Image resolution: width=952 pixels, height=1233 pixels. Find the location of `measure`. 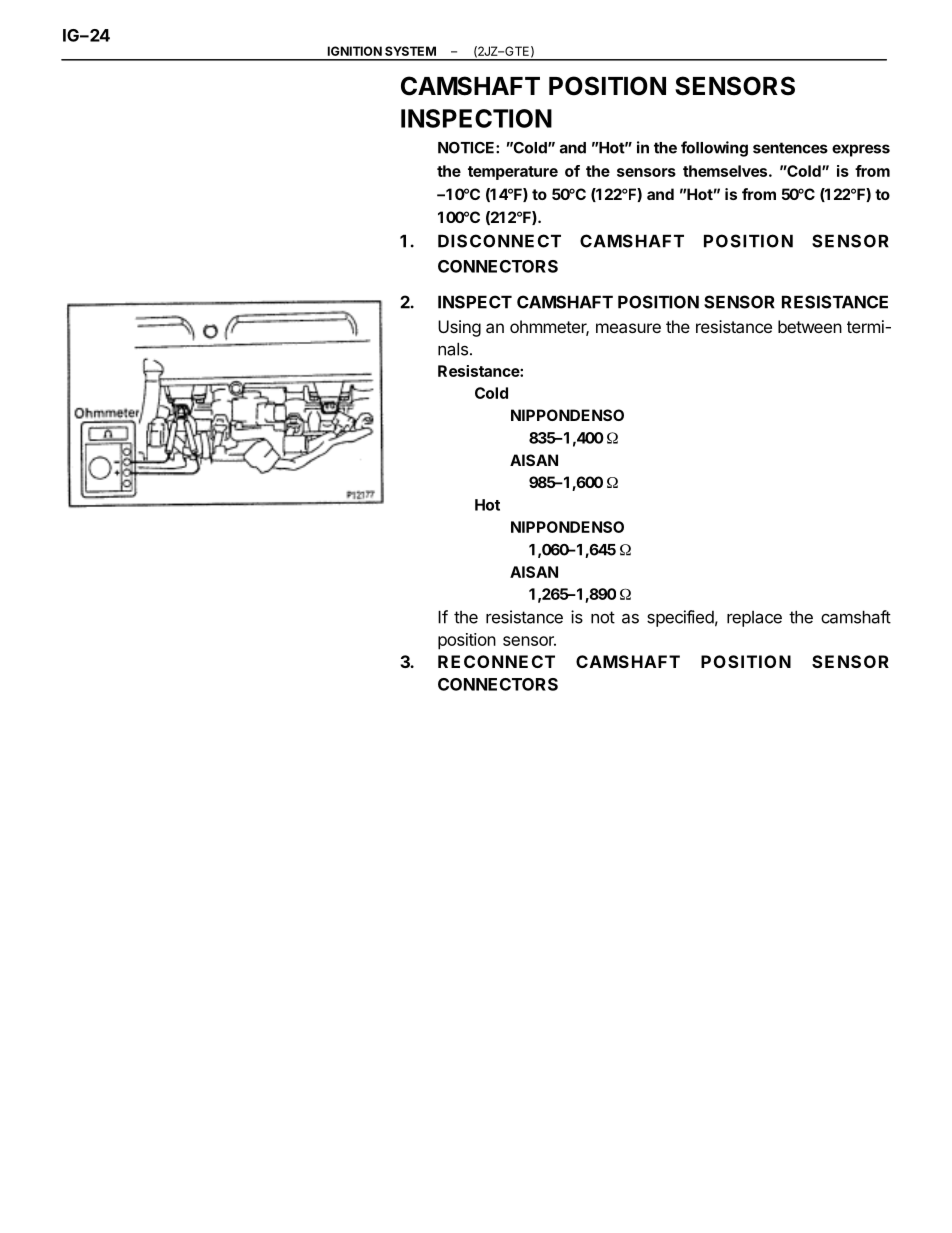

measure is located at coordinates (628, 328).
